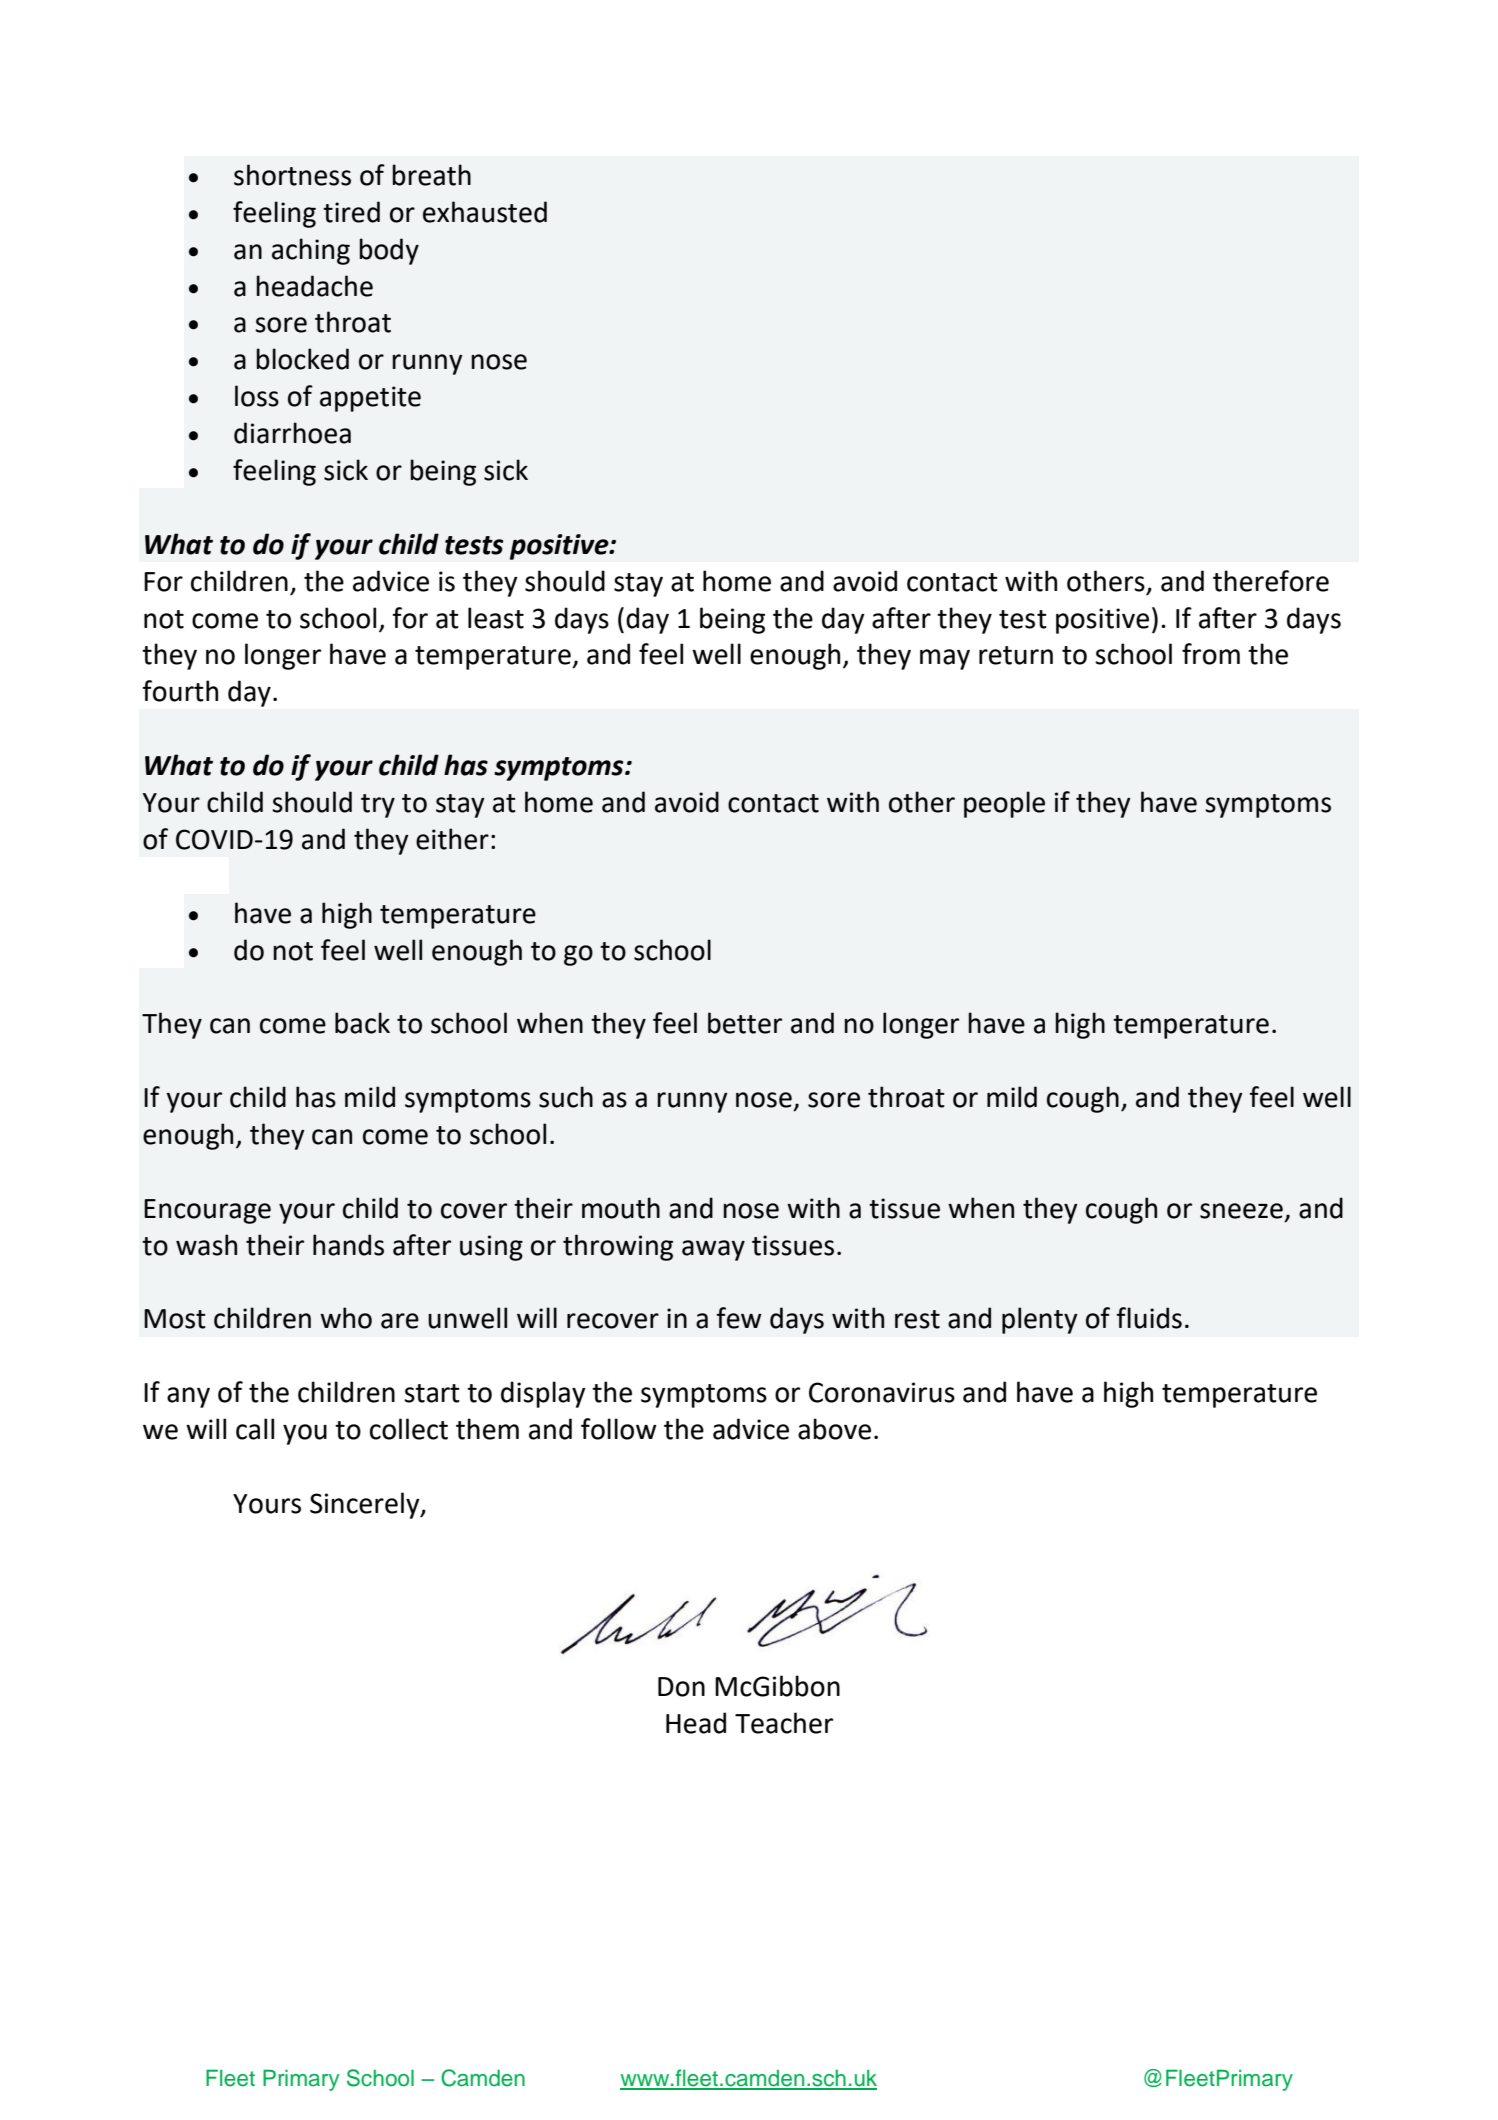 The image size is (1498, 2120). What do you see at coordinates (346, 1318) in the document?
I see `who` at bounding box center [346, 1318].
